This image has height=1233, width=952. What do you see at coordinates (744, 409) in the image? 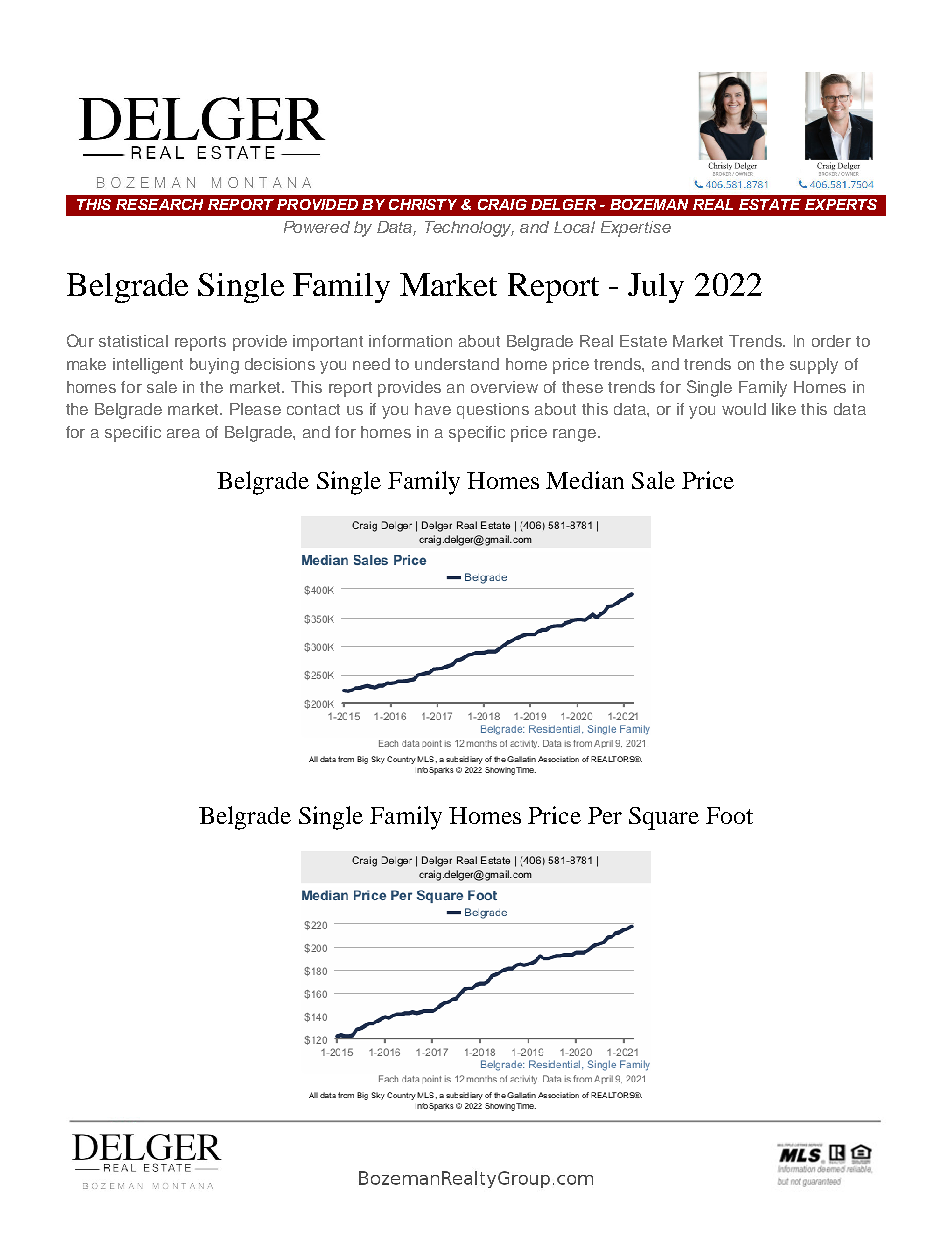
I see `would` at bounding box center [744, 409].
